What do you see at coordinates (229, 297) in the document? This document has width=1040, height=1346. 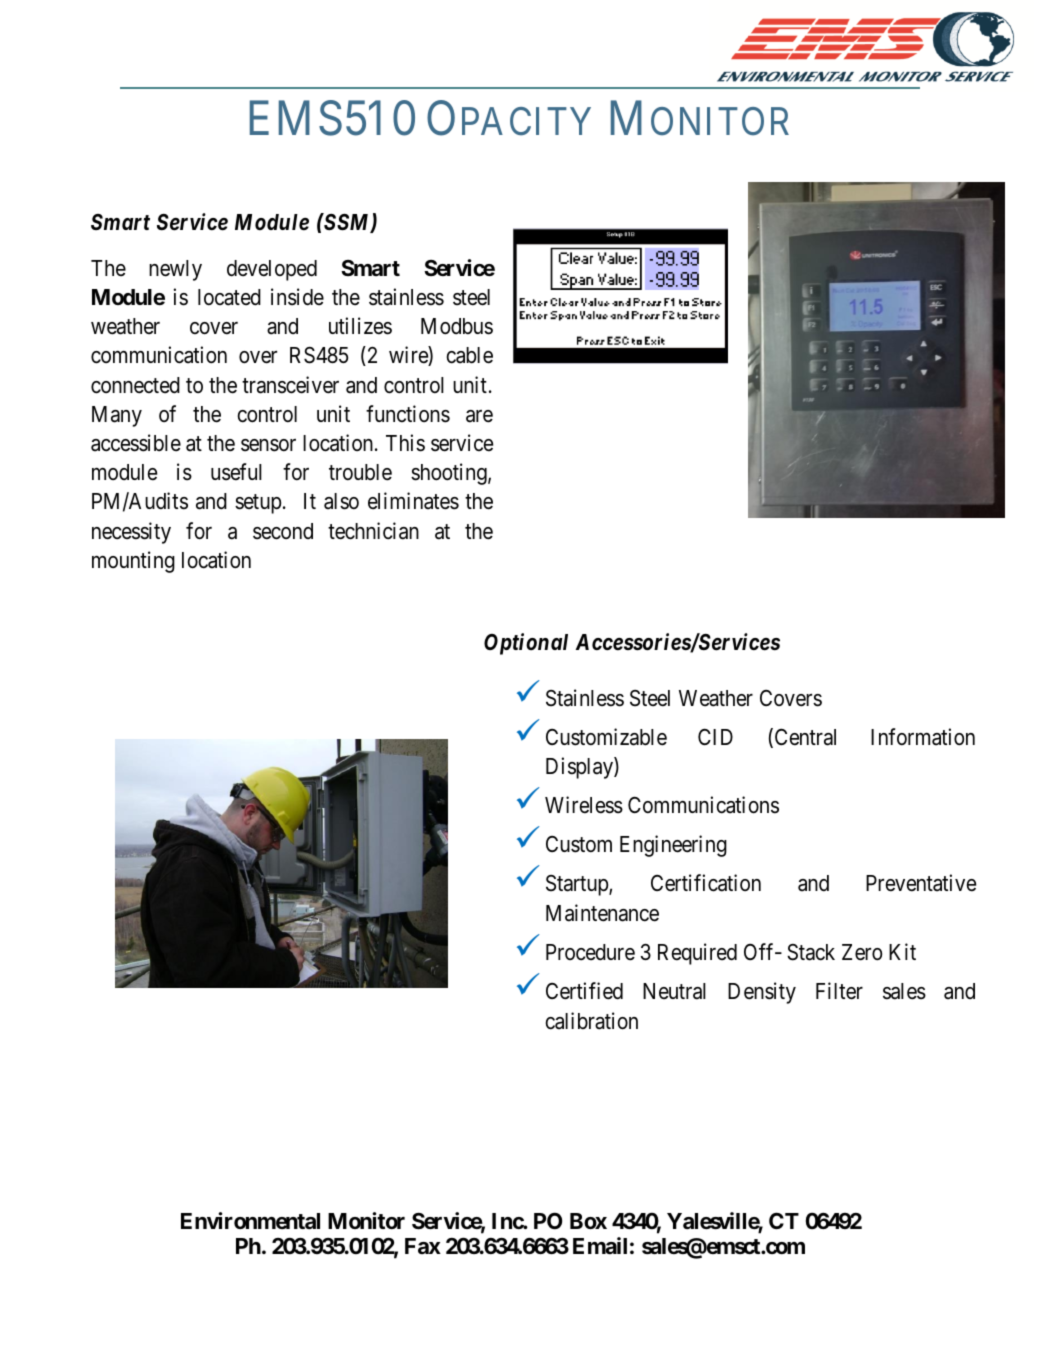 I see `located` at bounding box center [229, 297].
